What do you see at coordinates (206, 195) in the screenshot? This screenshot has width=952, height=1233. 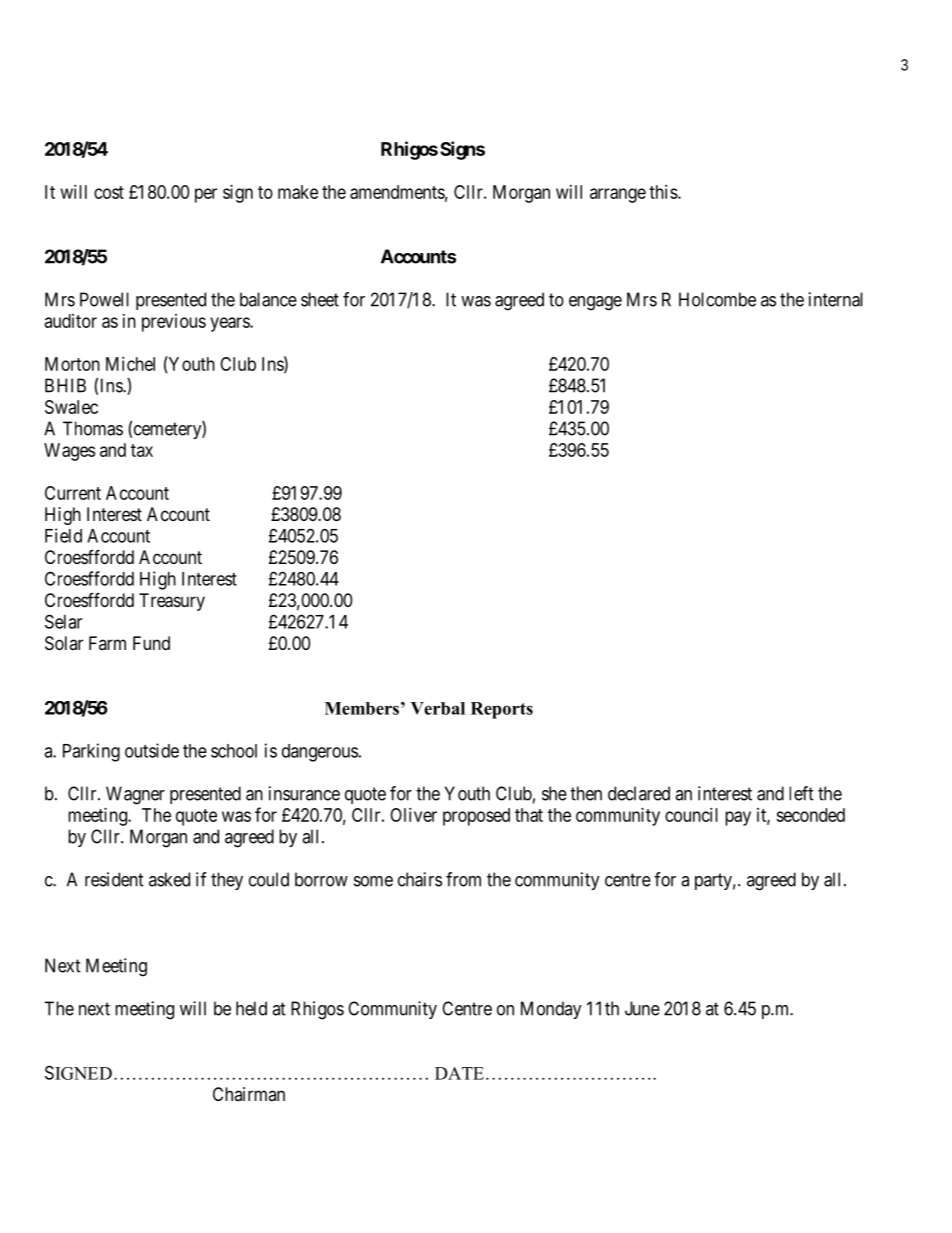 I see `per` at bounding box center [206, 195].
